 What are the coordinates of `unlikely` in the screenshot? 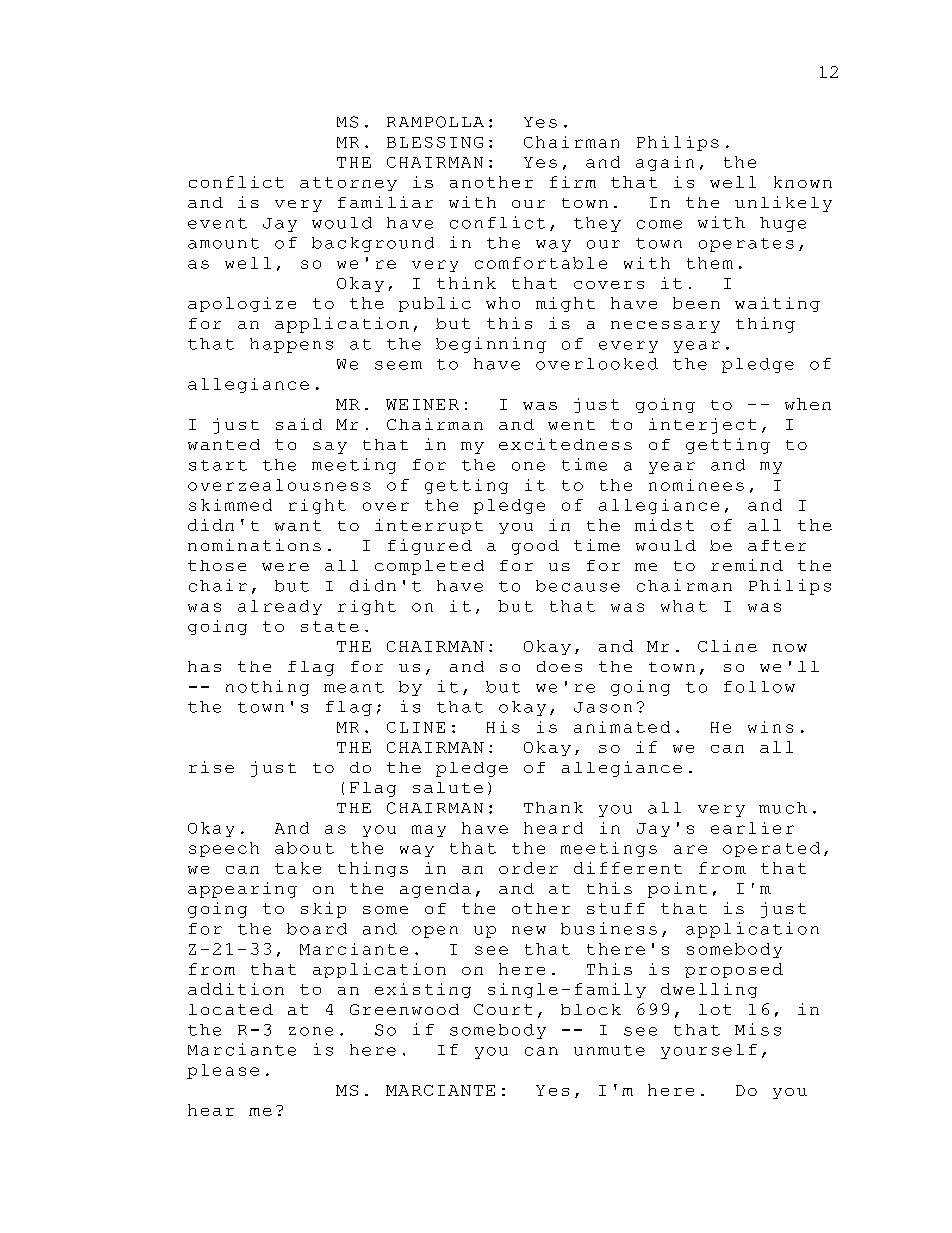 It's located at (783, 204).
